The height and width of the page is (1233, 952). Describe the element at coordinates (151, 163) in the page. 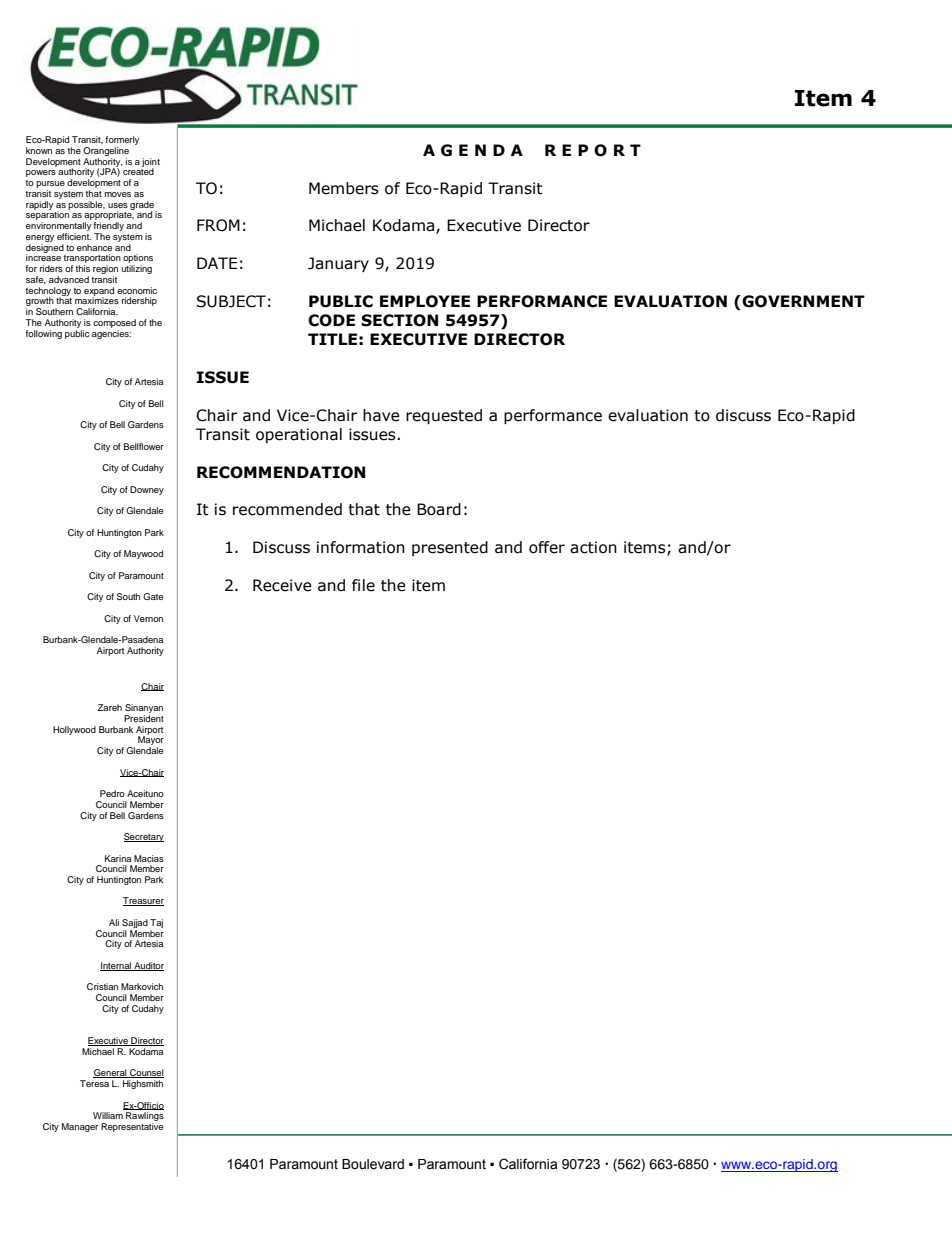

I see `joint` at that location.
